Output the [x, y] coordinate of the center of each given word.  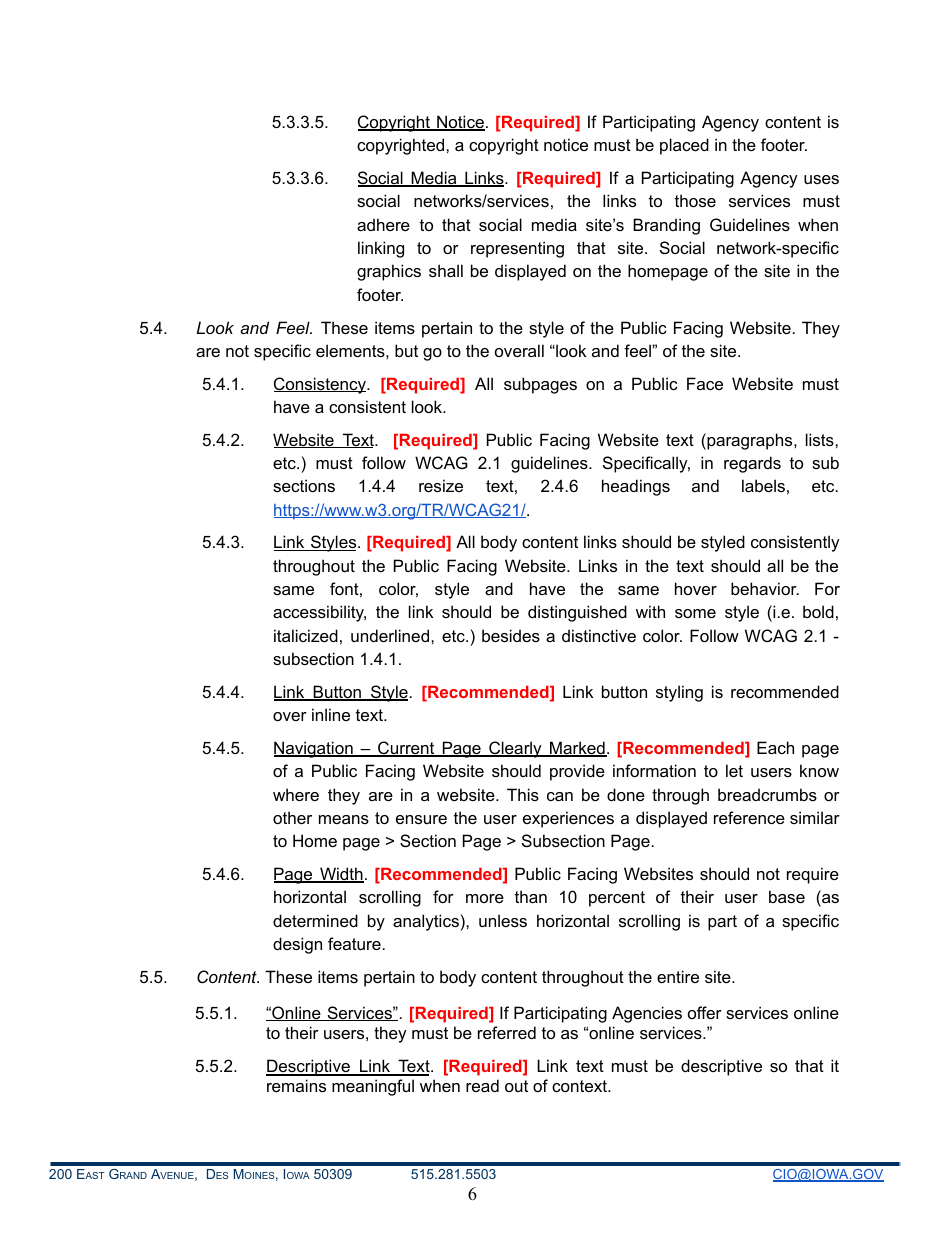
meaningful [373, 1087]
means [344, 819]
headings [636, 487]
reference [749, 817]
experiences [568, 819]
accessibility [319, 613]
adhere [383, 224]
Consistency [321, 385]
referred [507, 1032]
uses [821, 179]
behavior [765, 588]
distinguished [577, 613]
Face [705, 383]
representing [517, 249]
